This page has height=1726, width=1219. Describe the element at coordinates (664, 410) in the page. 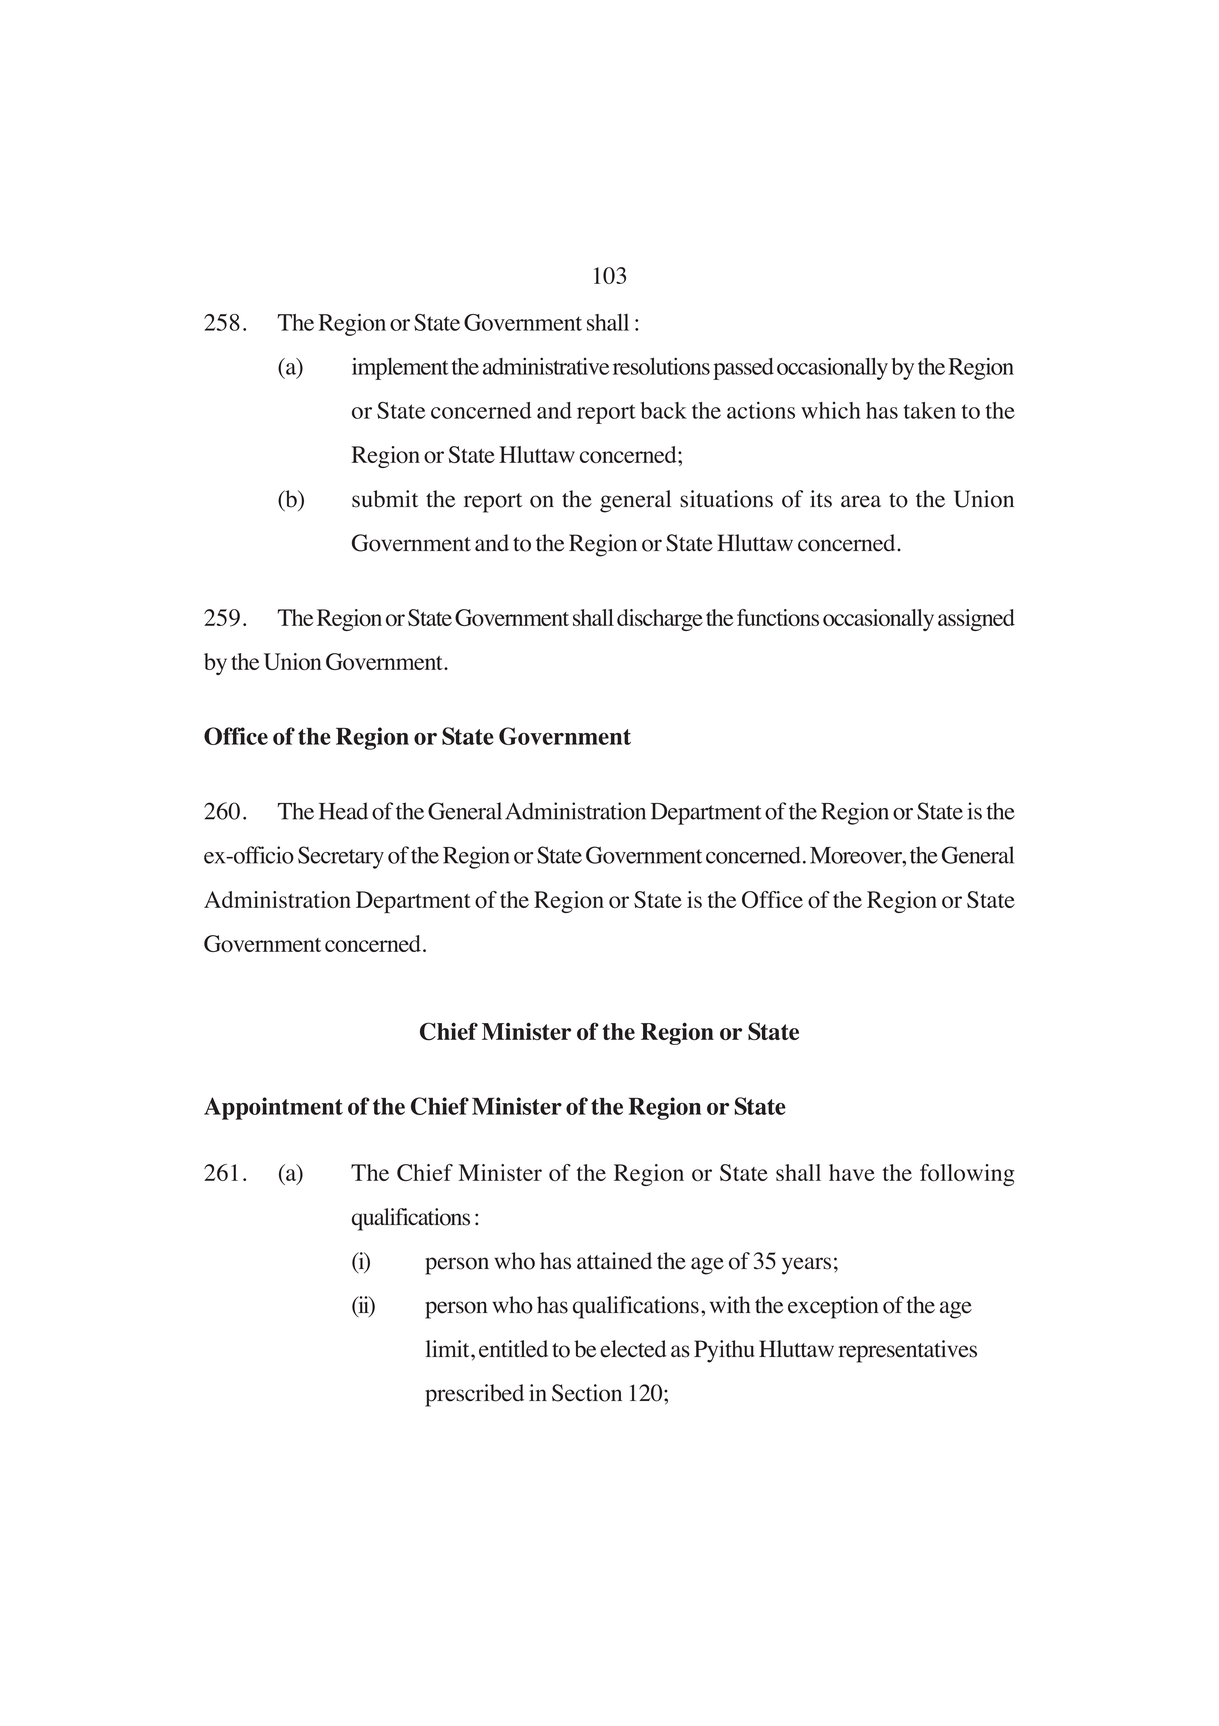

I see `back` at that location.
